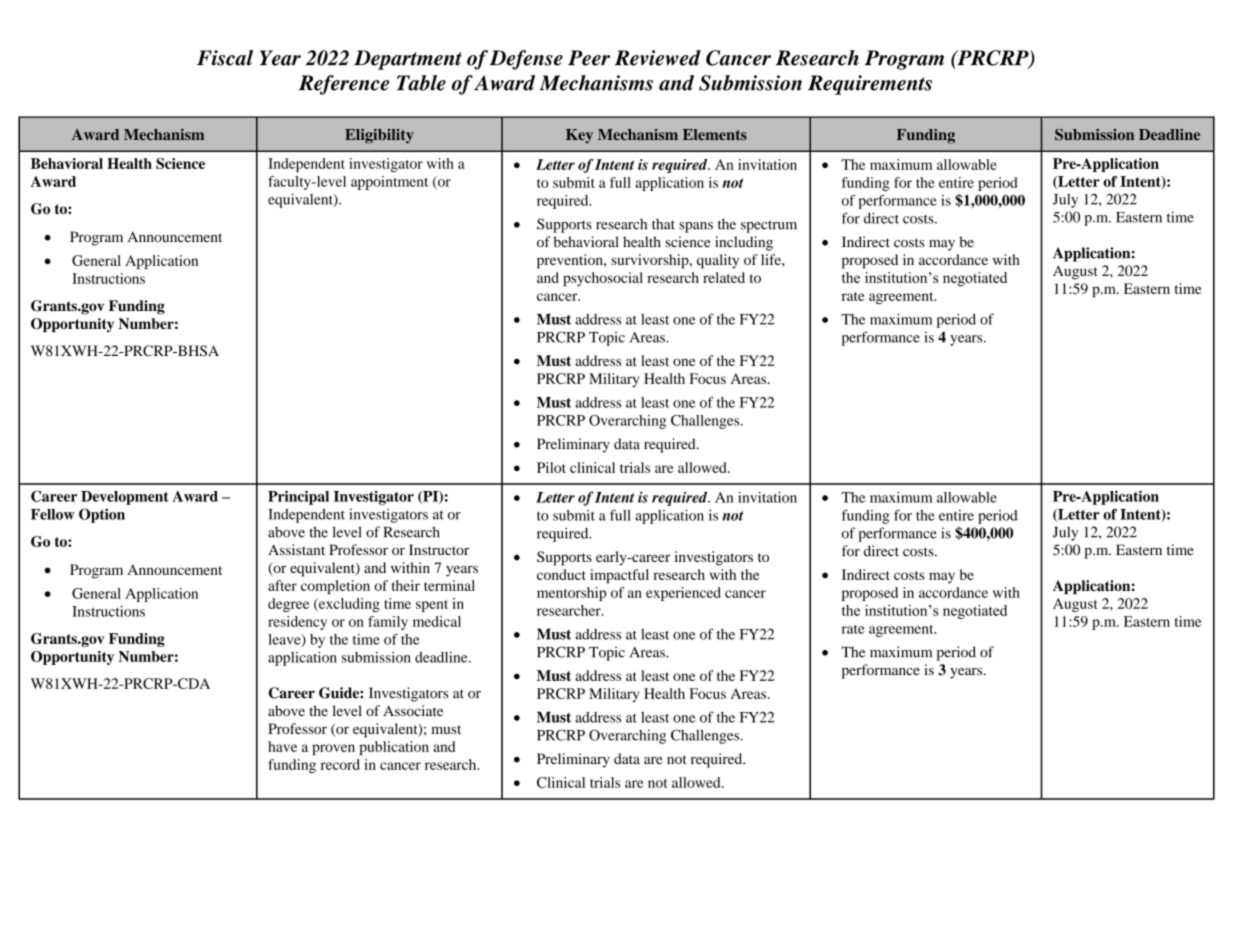 This screenshot has height=952, width=1233. Describe the element at coordinates (421, 83) in the screenshot. I see `Table` at that location.
